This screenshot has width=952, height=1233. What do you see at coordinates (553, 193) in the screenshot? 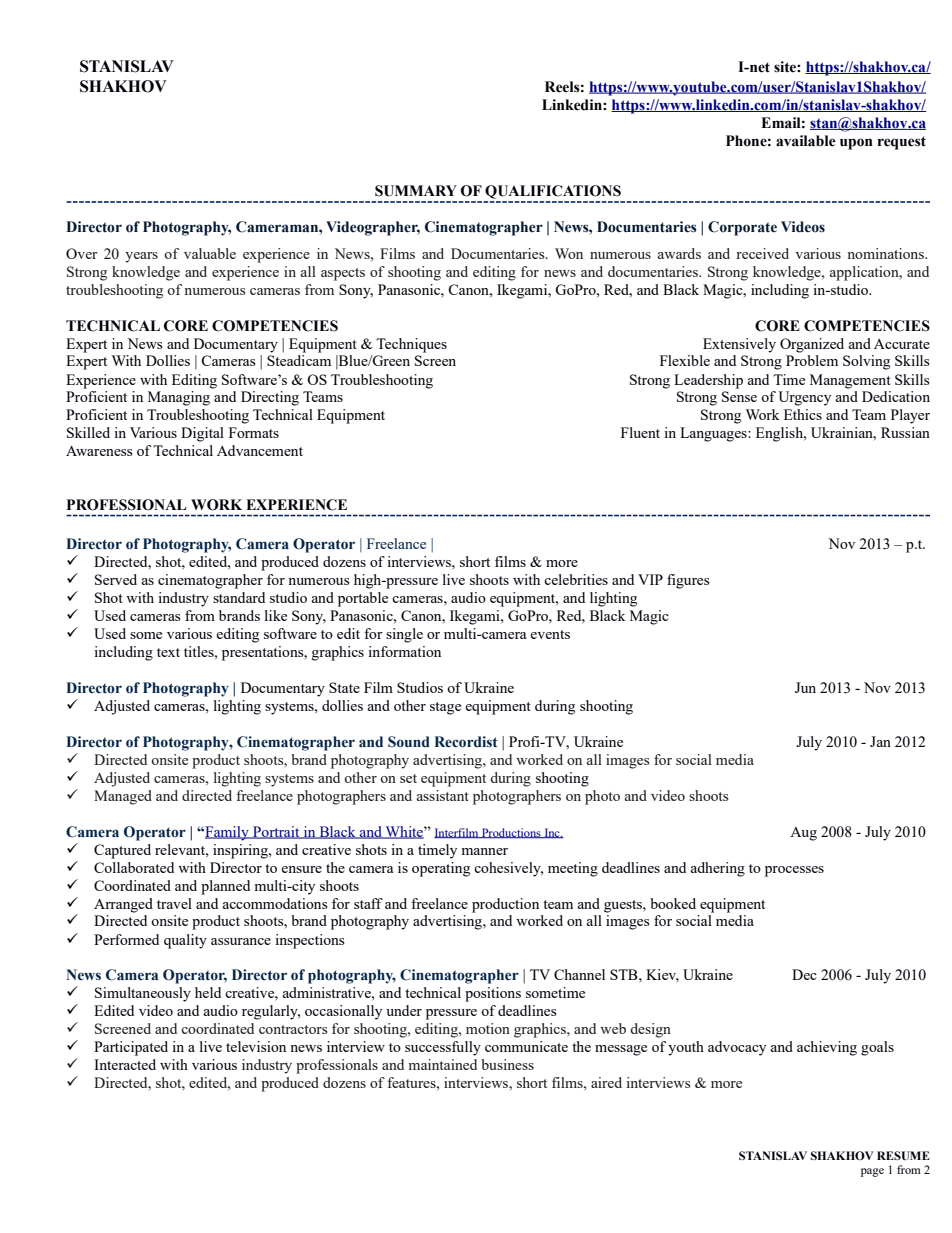
I see `QUALIFICATIONS` at bounding box center [553, 193].
